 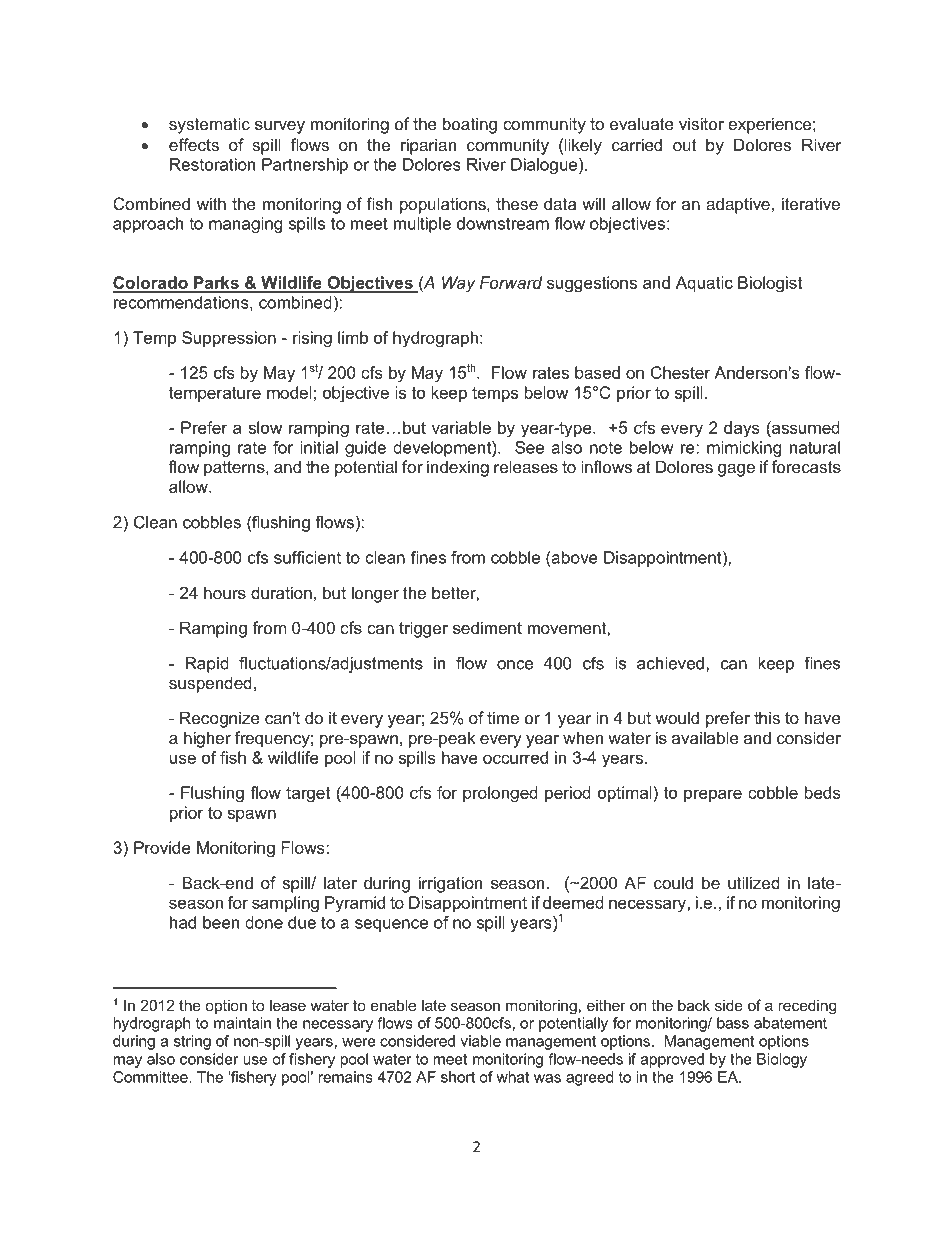 What do you see at coordinates (192, 1042) in the screenshot?
I see `string` at bounding box center [192, 1042].
